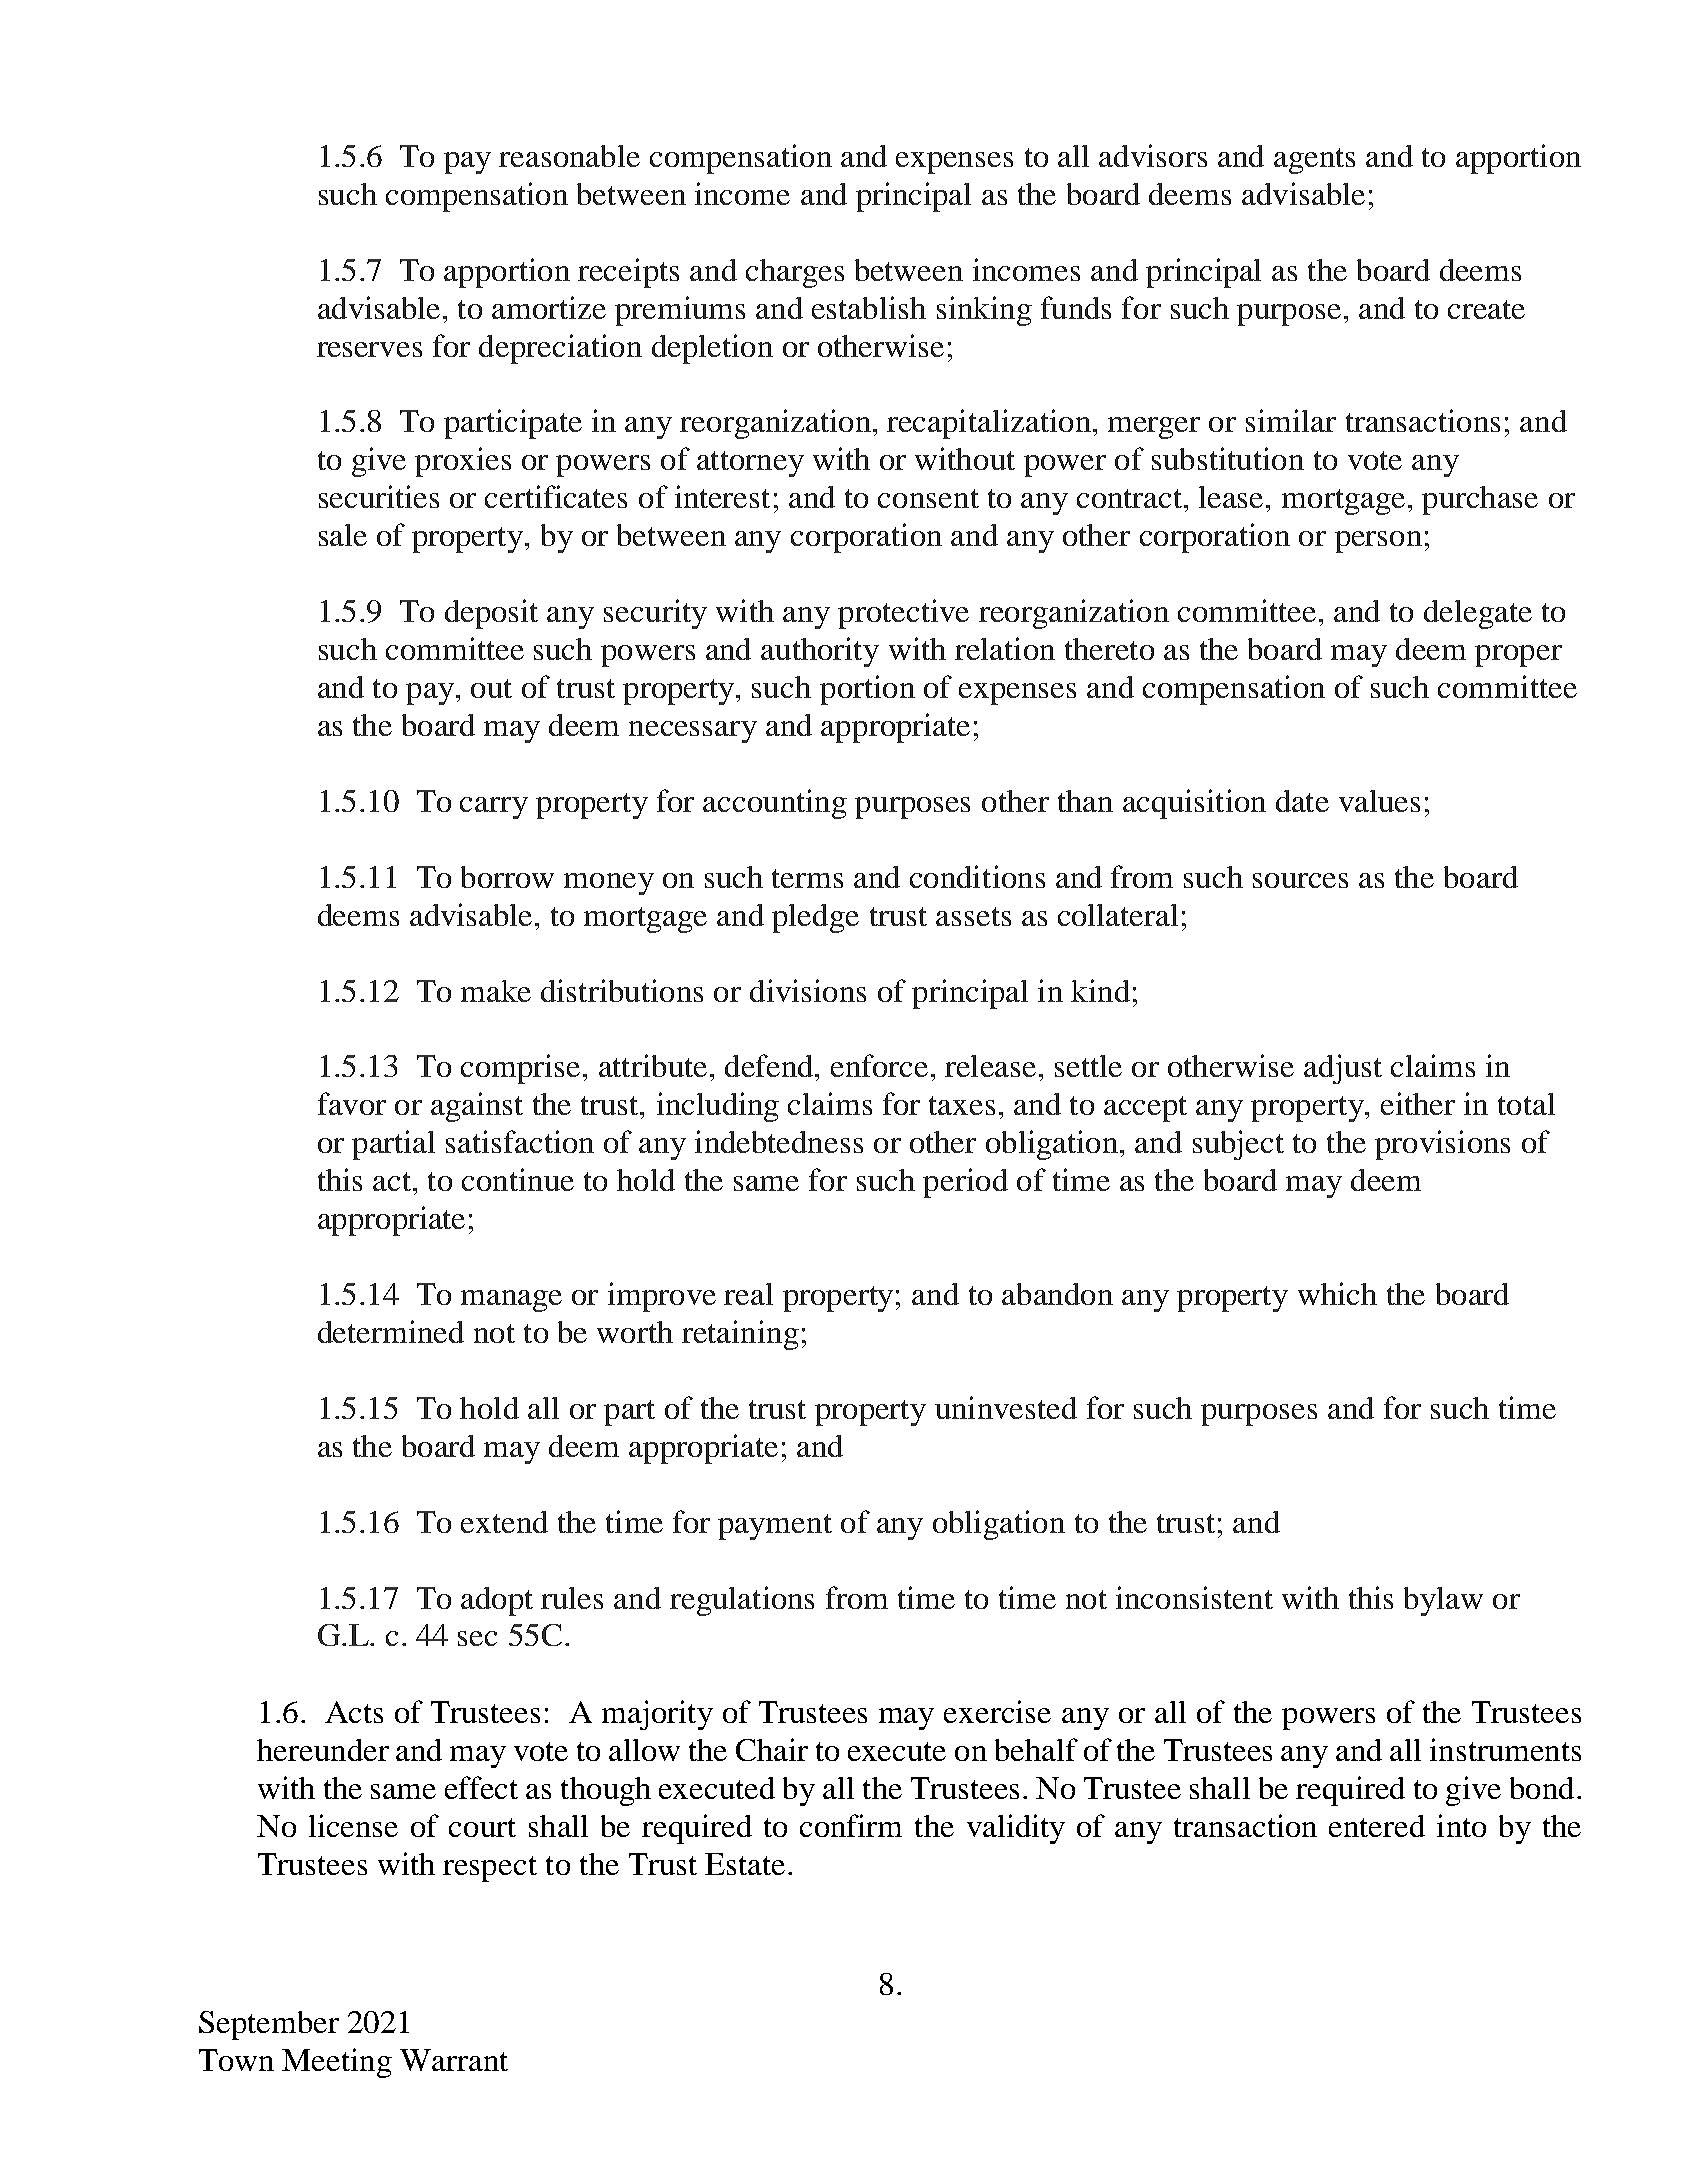 The width and height of the screenshot is (1682, 2177). What do you see at coordinates (454, 2060) in the screenshot?
I see `Warrant` at bounding box center [454, 2060].
